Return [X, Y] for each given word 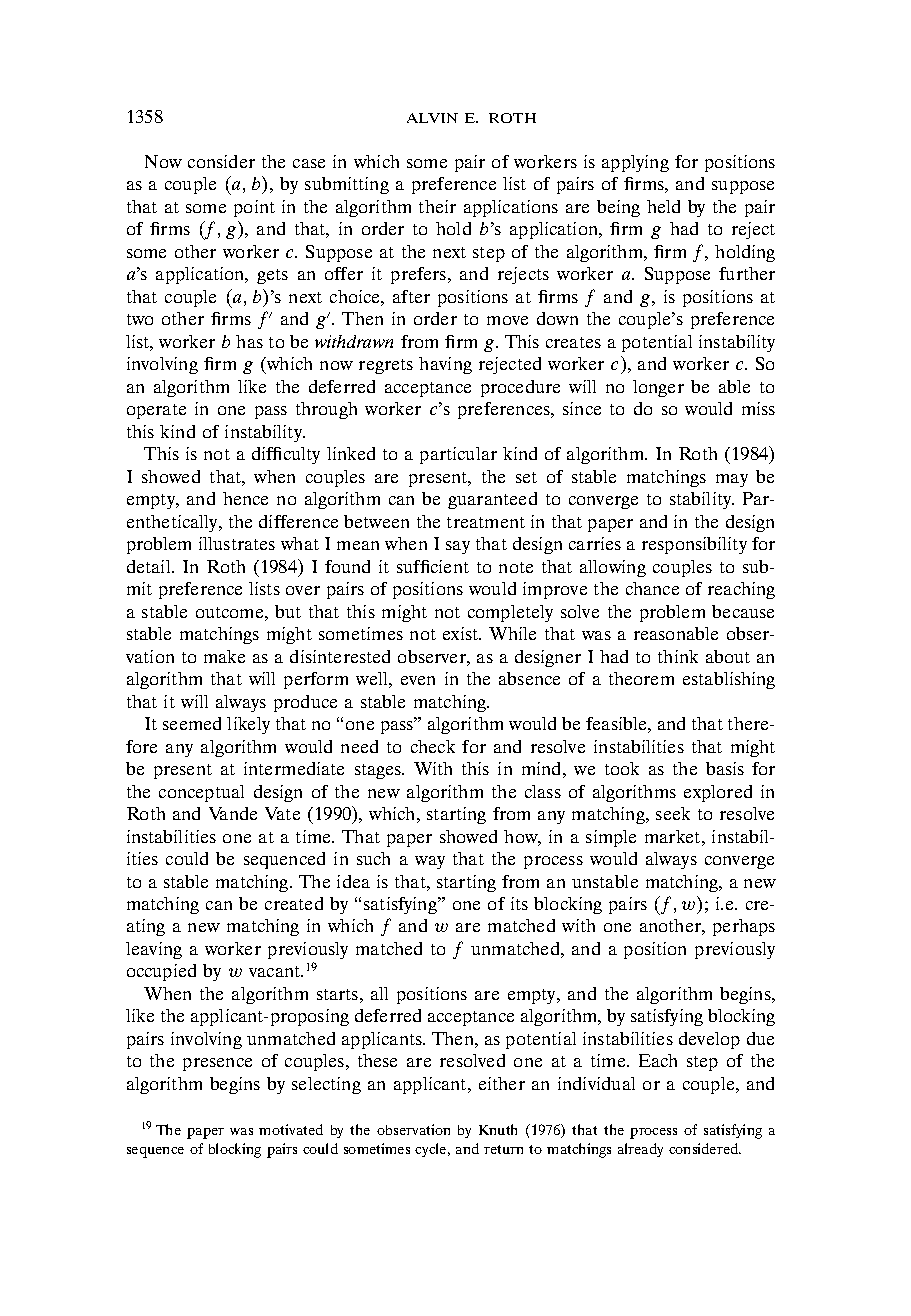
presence [217, 1064]
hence [245, 498]
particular [458, 455]
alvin [432, 118]
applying [635, 163]
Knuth [498, 1129]
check [433, 746]
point [254, 208]
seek [673, 813]
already [640, 1150]
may [732, 480]
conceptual [201, 793]
